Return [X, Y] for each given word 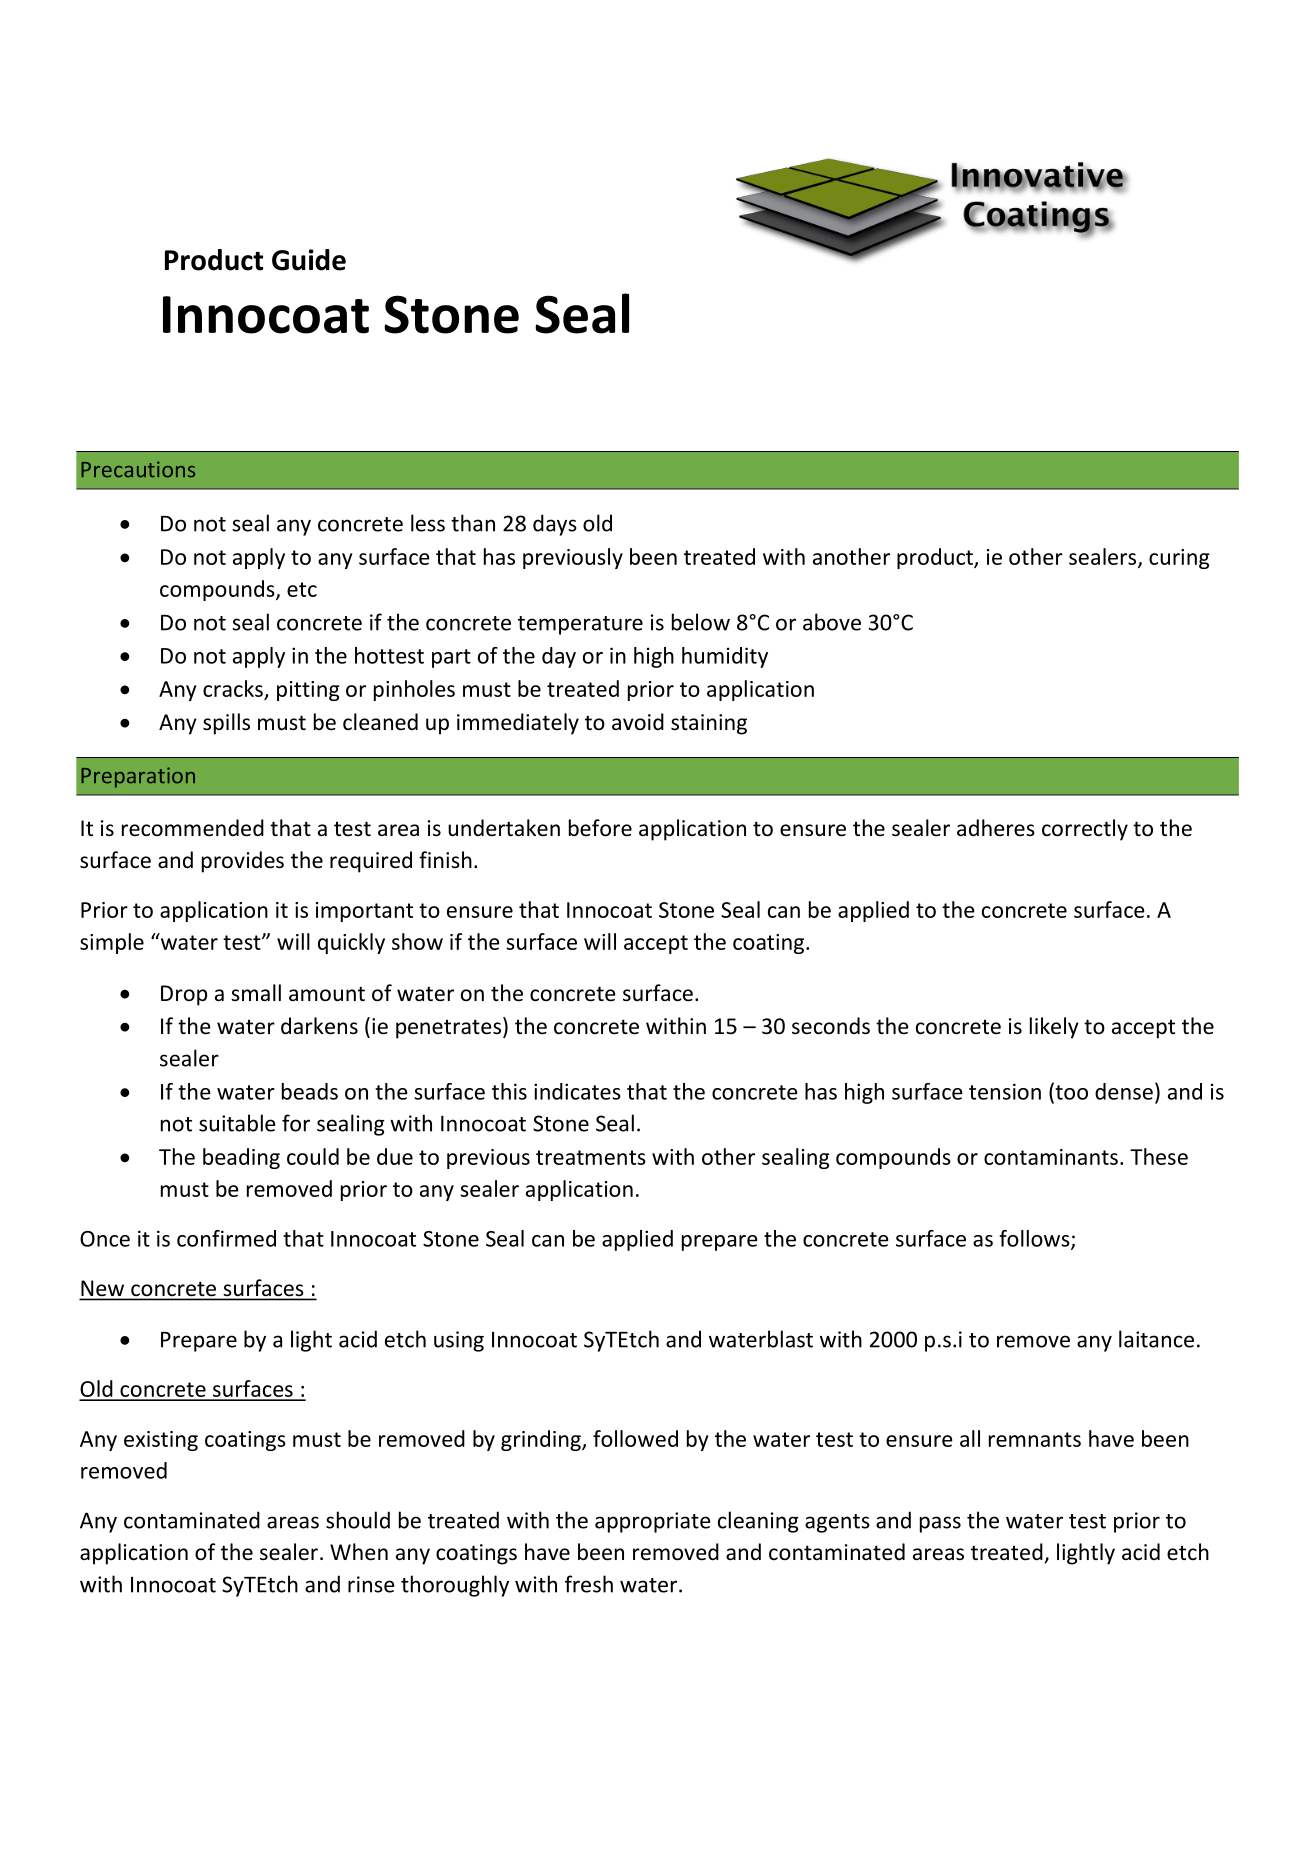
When [359, 1552]
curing [1179, 559]
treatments [591, 1157]
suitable [237, 1123]
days [555, 525]
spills [226, 724]
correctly [1085, 830]
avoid [638, 721]
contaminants [1051, 1157]
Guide [309, 260]
